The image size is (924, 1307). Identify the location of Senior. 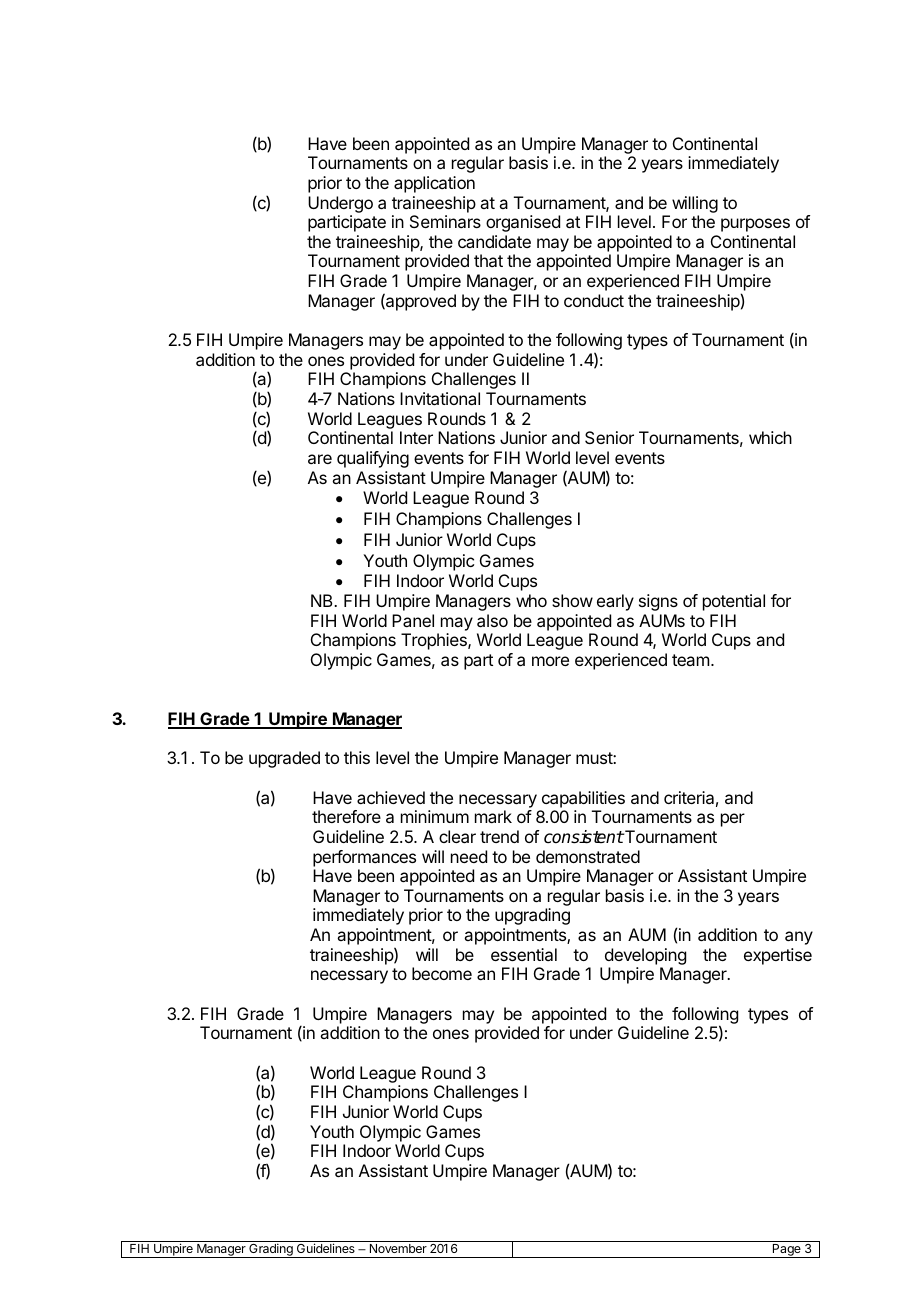
(609, 437).
